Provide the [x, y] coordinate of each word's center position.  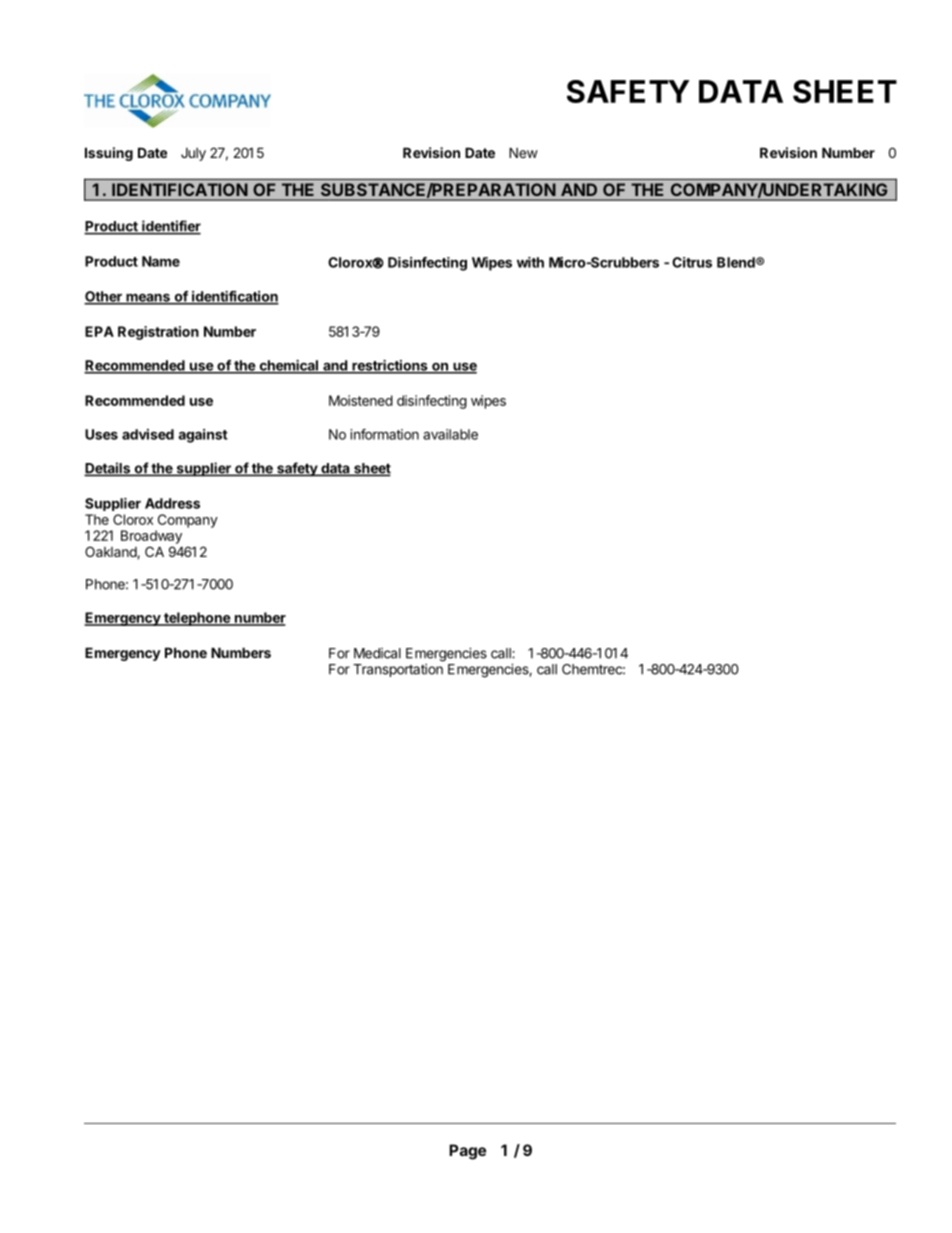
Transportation [398, 670]
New [523, 152]
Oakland [111, 552]
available [450, 434]
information [384, 434]
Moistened [361, 400]
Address [172, 503]
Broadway [151, 537]
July [193, 154]
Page [467, 1152]
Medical [377, 653]
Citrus [692, 262]
